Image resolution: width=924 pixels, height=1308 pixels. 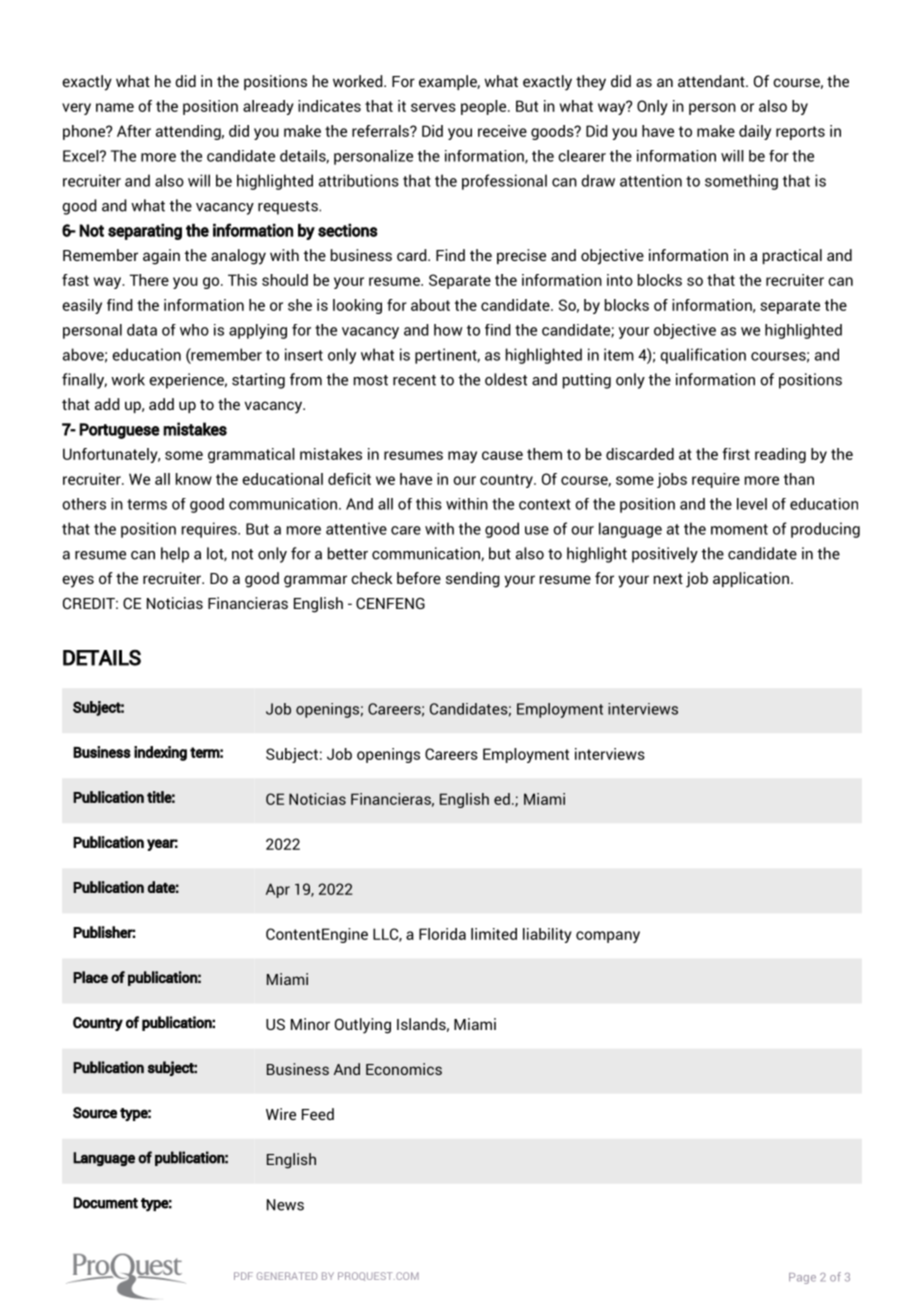 What do you see at coordinates (608, 937) in the page?
I see `company` at bounding box center [608, 937].
